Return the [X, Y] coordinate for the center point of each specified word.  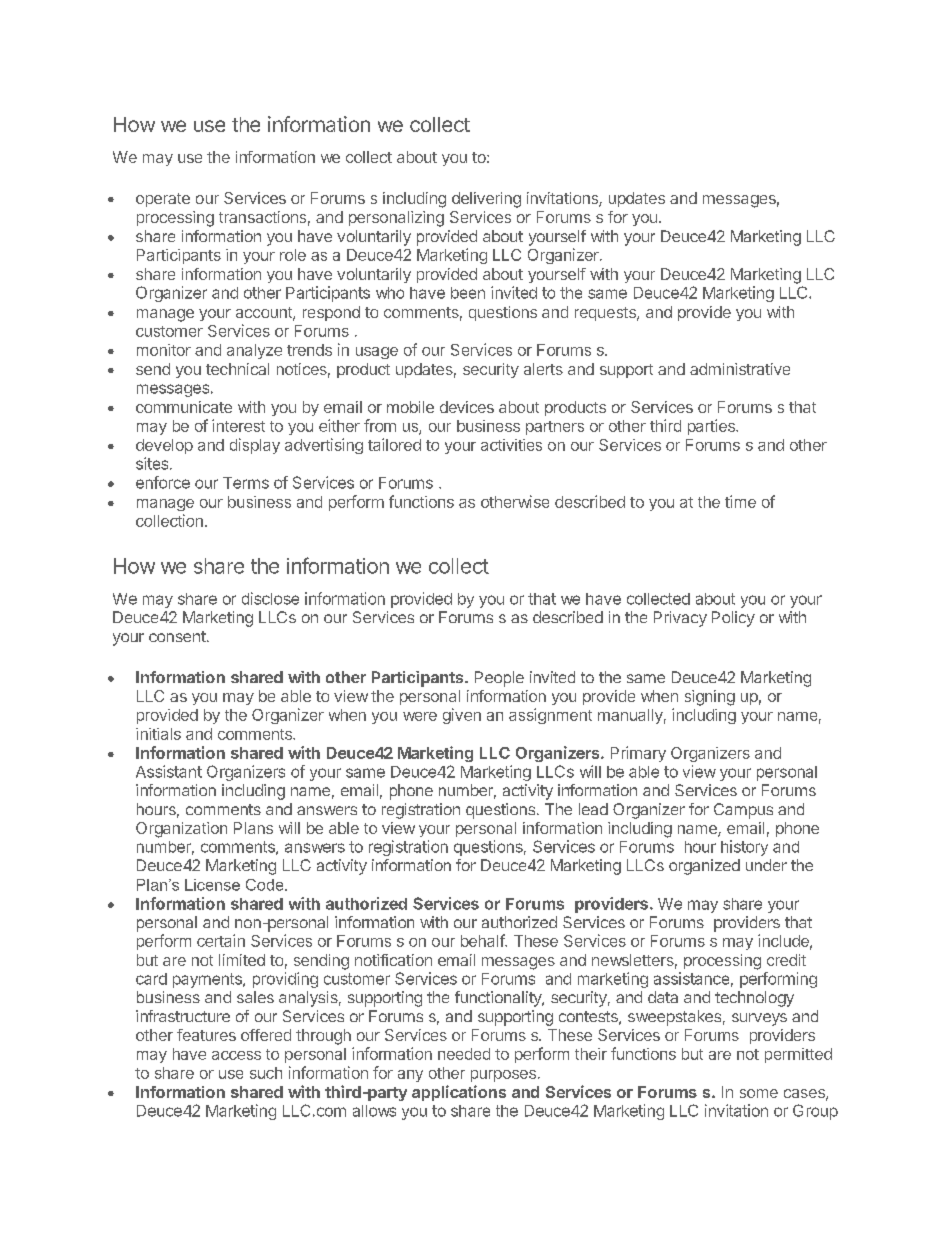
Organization [181, 830]
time [740, 501]
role [293, 255]
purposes [503, 1076]
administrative [740, 369]
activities [511, 445]
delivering [486, 200]
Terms [246, 483]
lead [593, 809]
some [759, 1093]
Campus [743, 811]
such [266, 1073]
